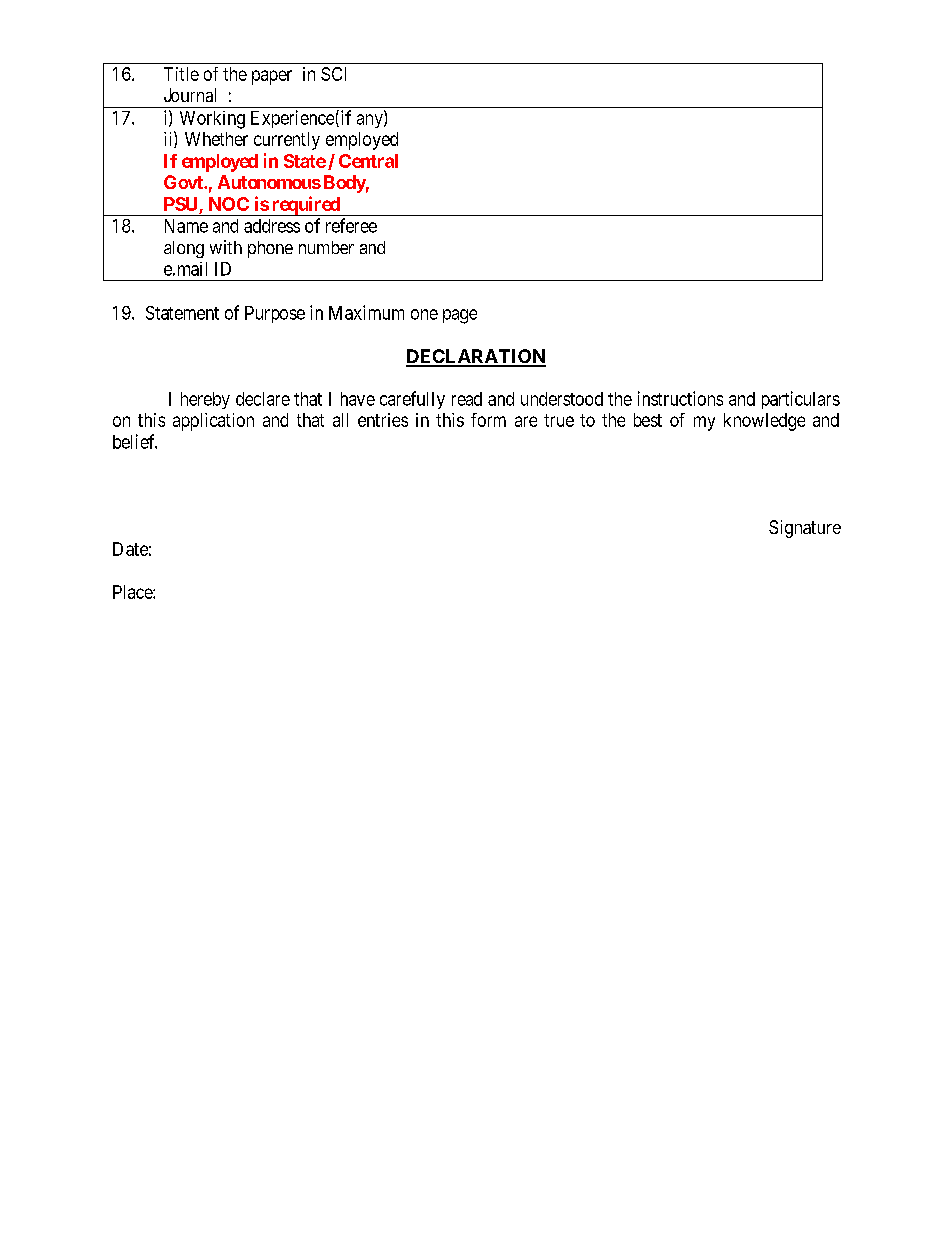 Image resolution: width=952 pixels, height=1233 pixels. Describe the element at coordinates (805, 529) in the screenshot. I see `Signature` at that location.
